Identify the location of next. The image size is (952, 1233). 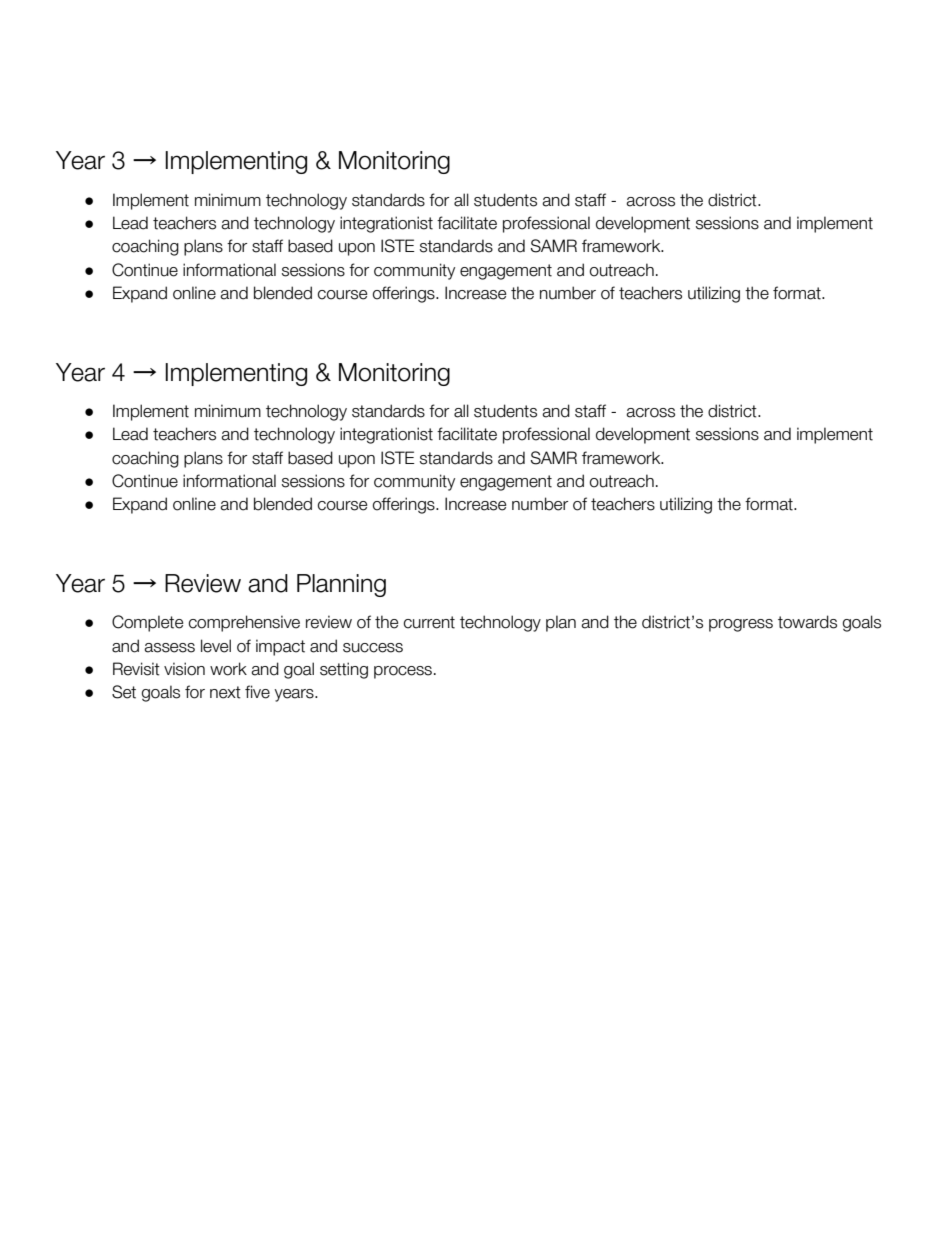
(225, 692).
